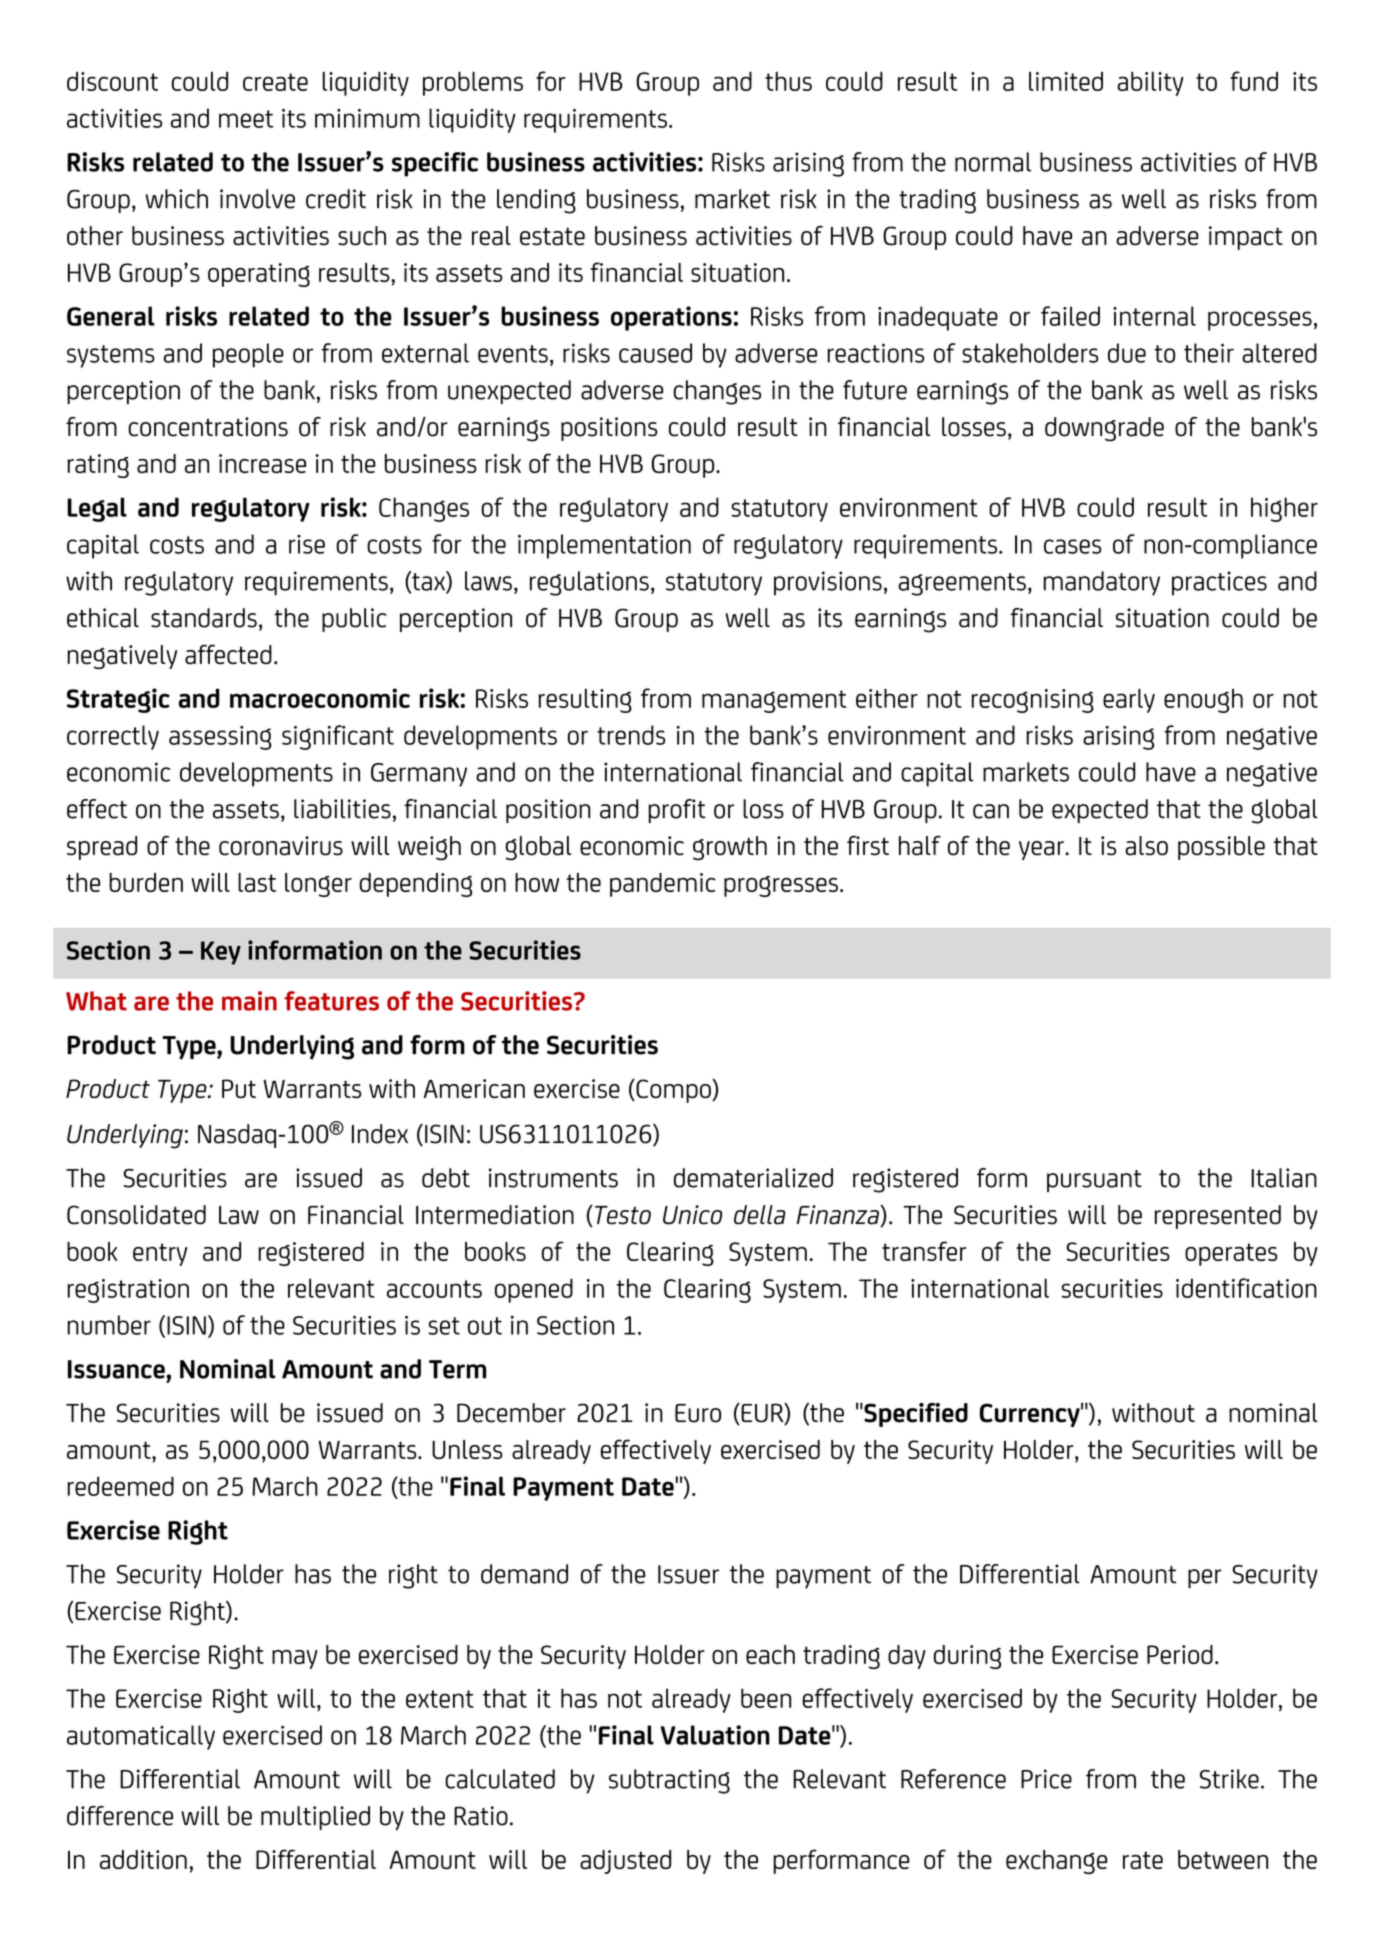 The width and height of the page is (1384, 1957). Describe the element at coordinates (663, 885) in the page. I see `pandemic` at that location.
